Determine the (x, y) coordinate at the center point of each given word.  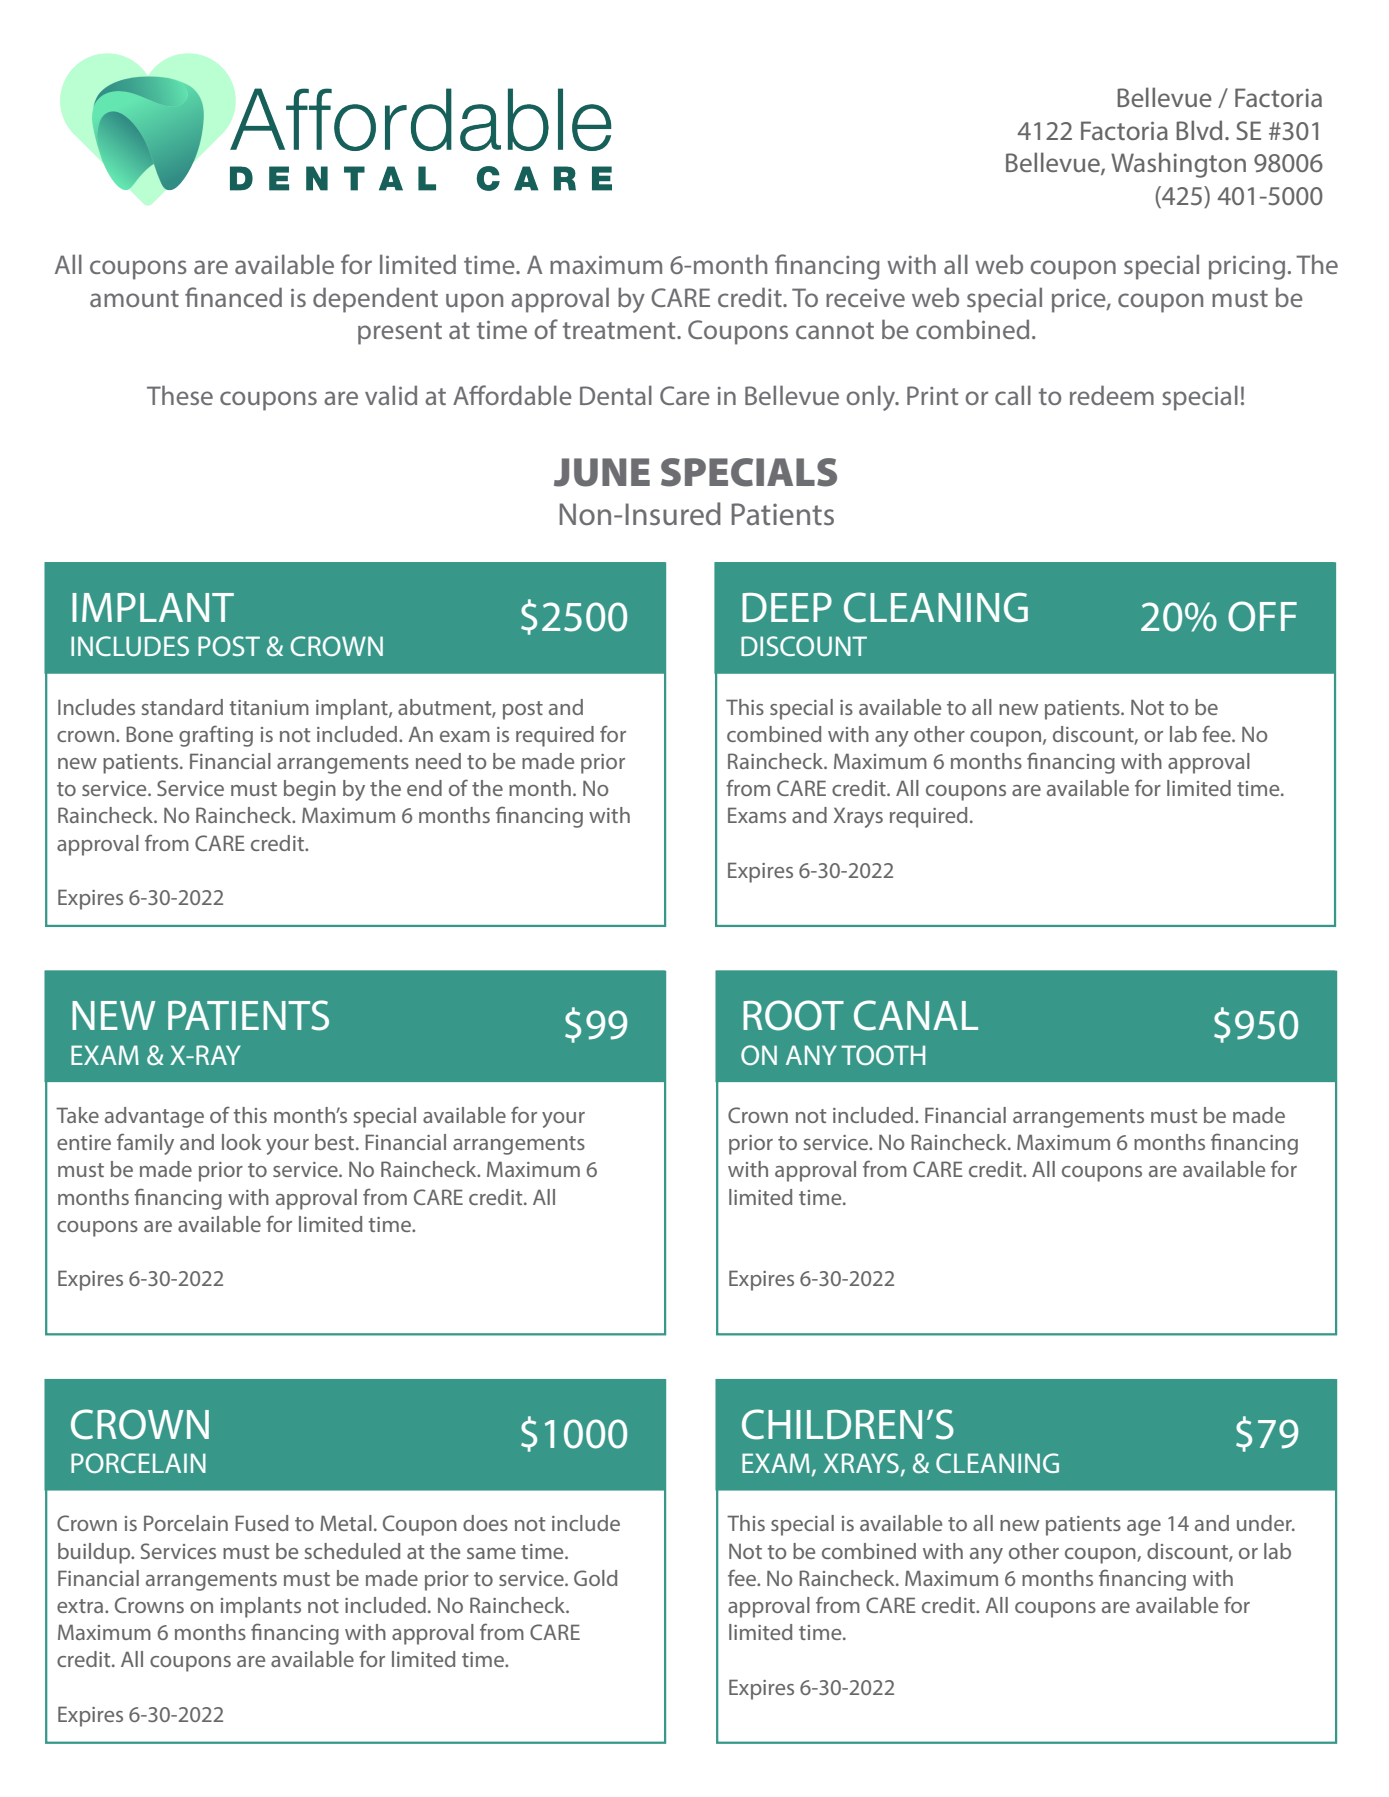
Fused (261, 1523)
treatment (620, 330)
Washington (1178, 165)
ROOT (793, 1015)
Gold (595, 1578)
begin (310, 790)
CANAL (916, 1015)
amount (134, 298)
